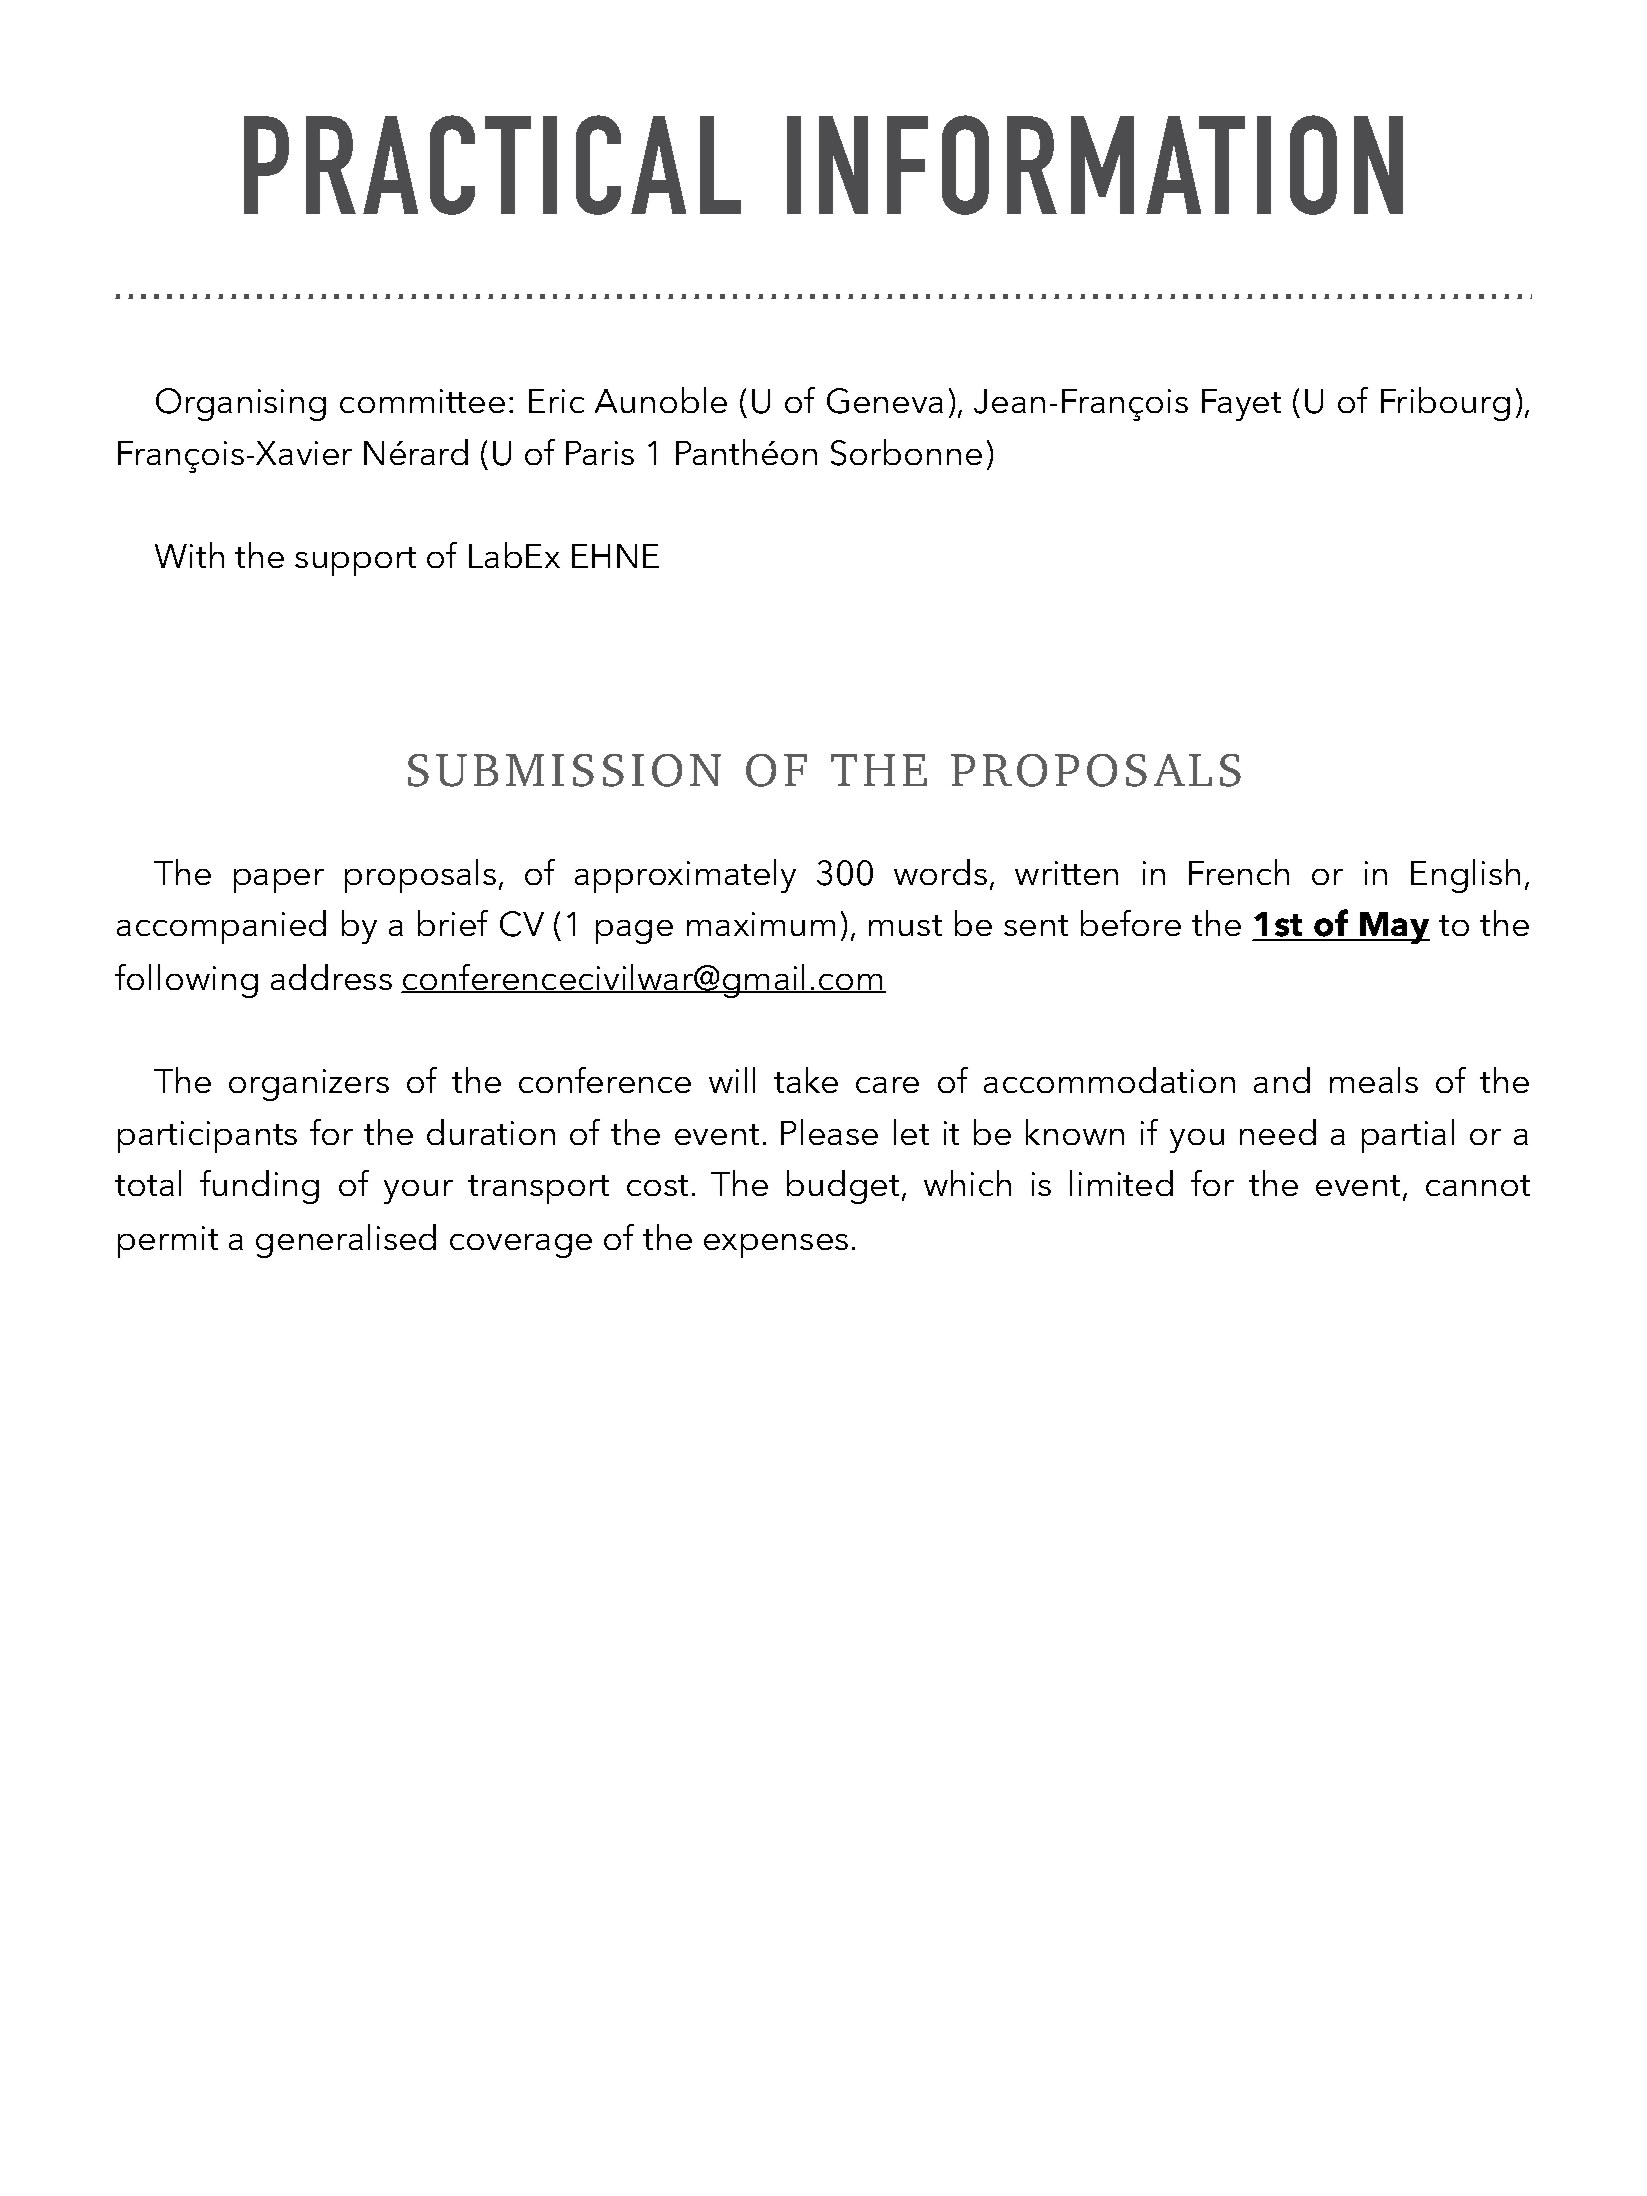 This document has width=1647, height=2196. Describe the element at coordinates (1394, 928) in the document. I see `May` at that location.
